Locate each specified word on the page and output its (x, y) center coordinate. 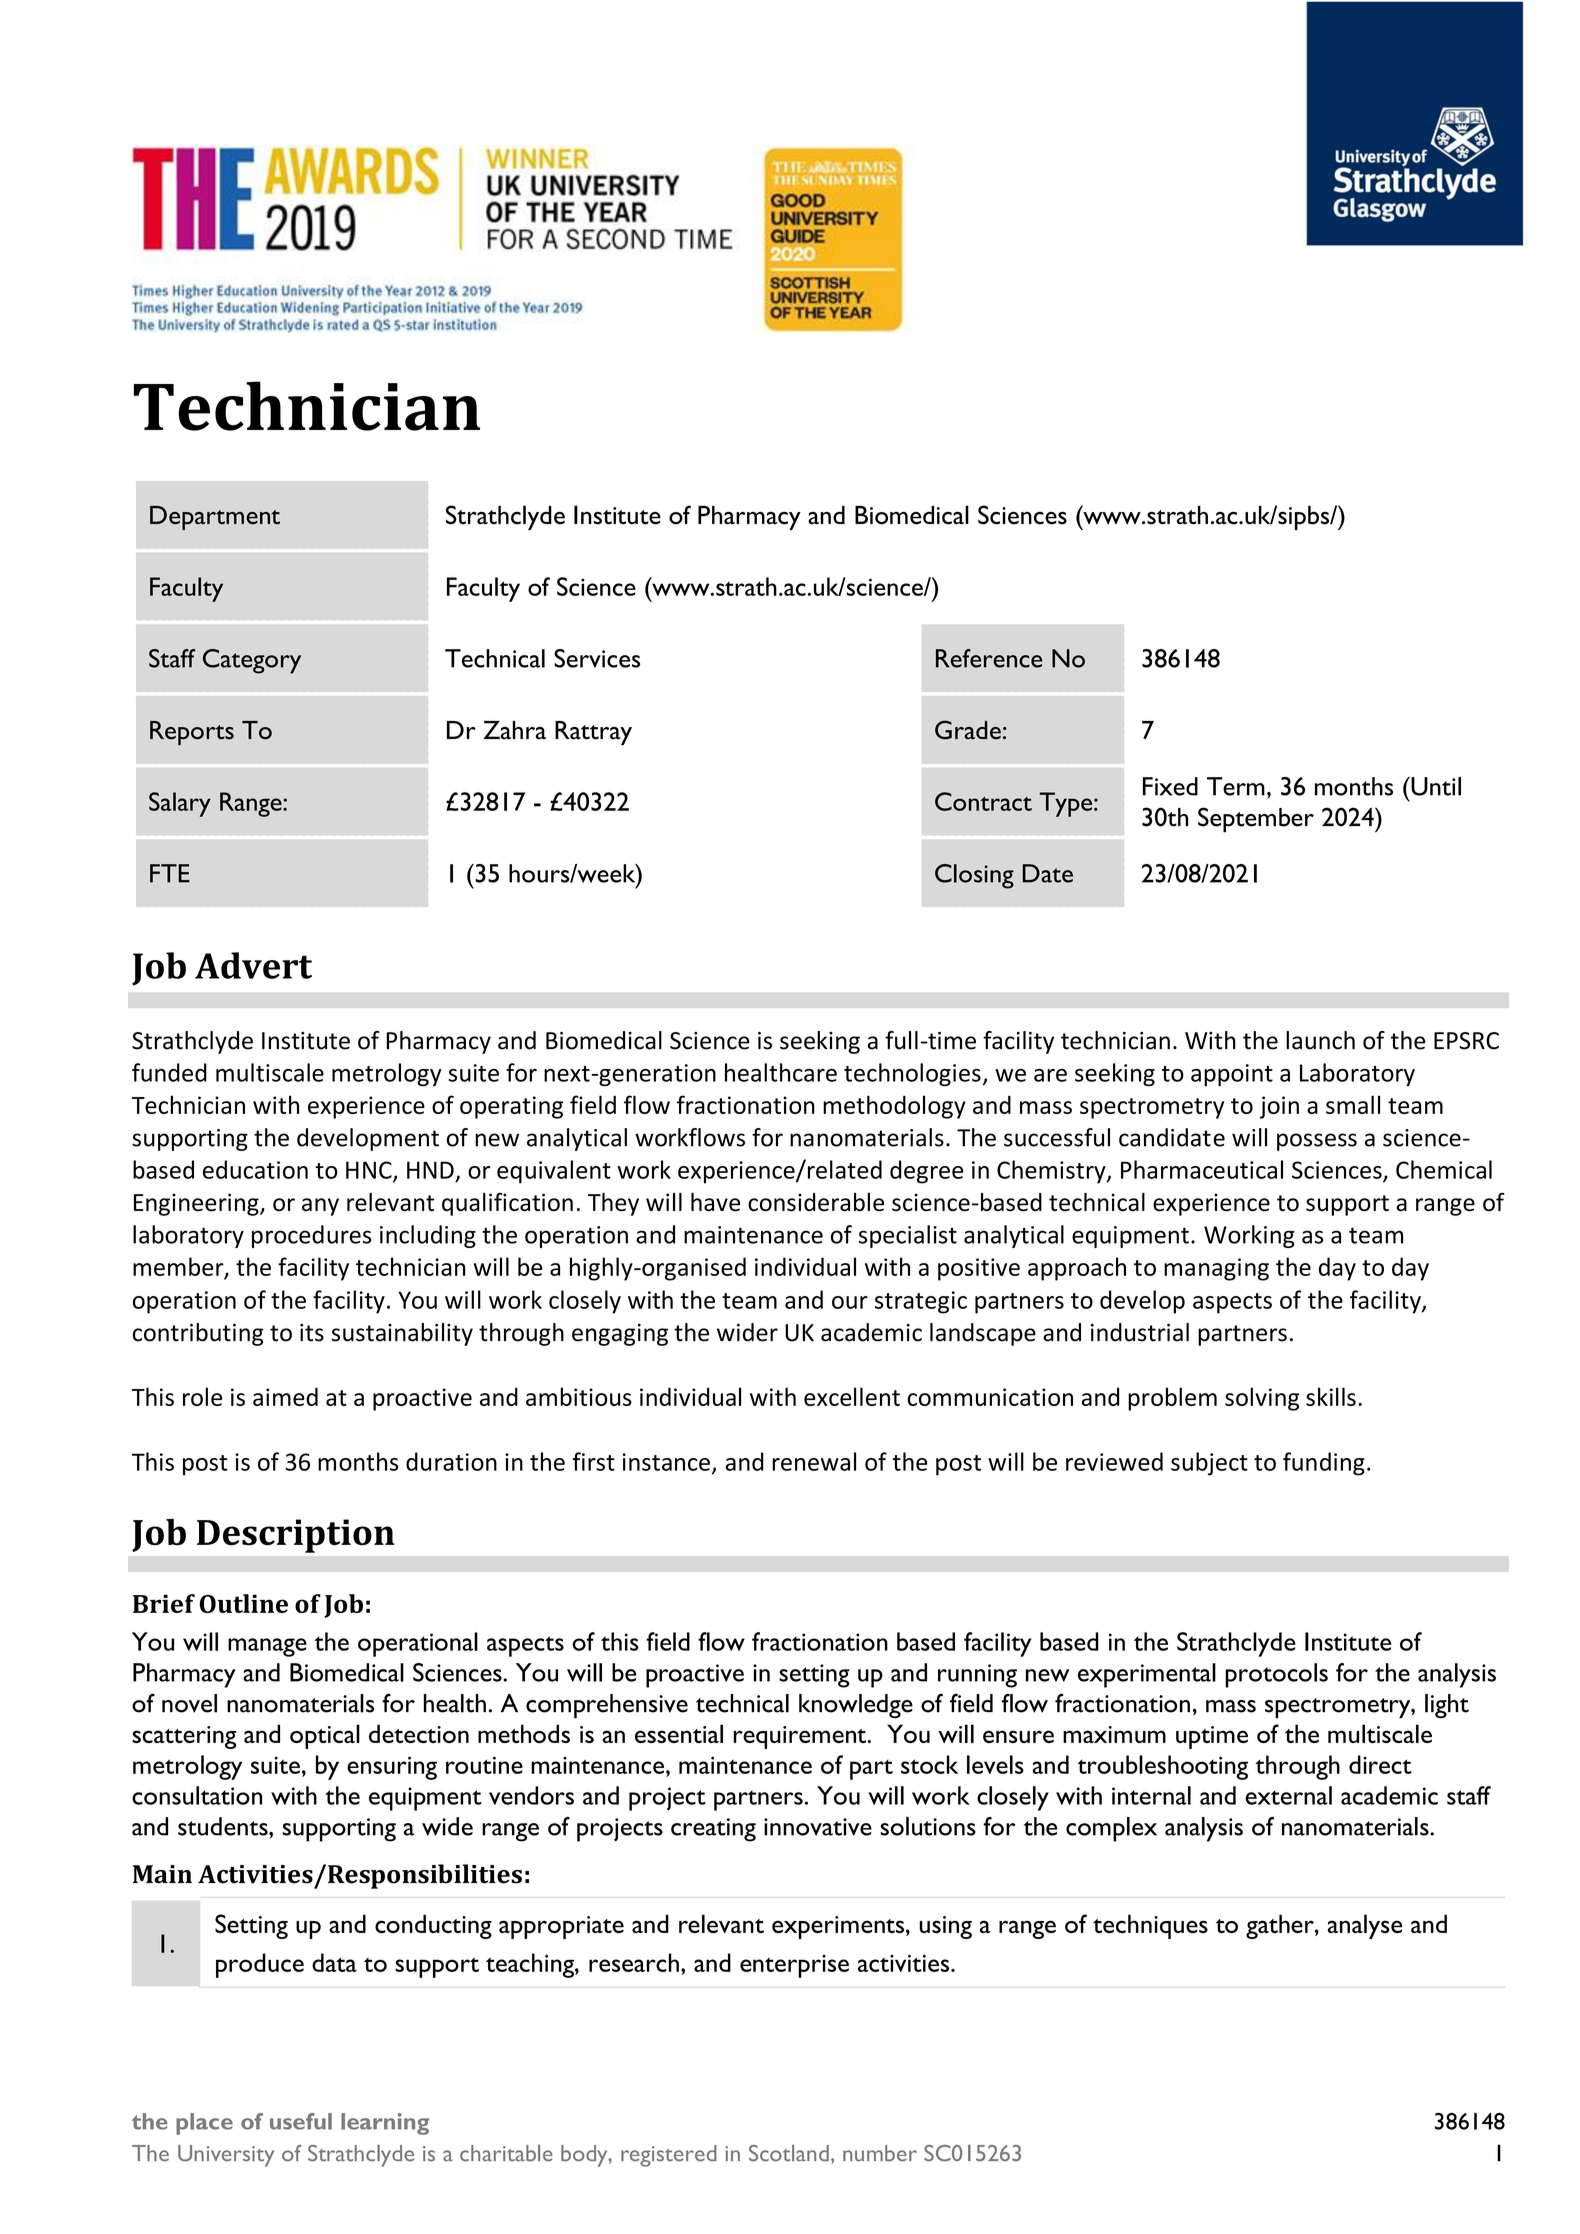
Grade (968, 730)
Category (252, 661)
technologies (912, 1074)
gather (1281, 1926)
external (1288, 1795)
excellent (852, 1396)
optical (325, 1736)
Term (1236, 786)
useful (301, 2121)
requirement (801, 1737)
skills (1331, 1396)
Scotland (789, 2153)
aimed (285, 1396)
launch (1320, 1040)
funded (169, 1072)
